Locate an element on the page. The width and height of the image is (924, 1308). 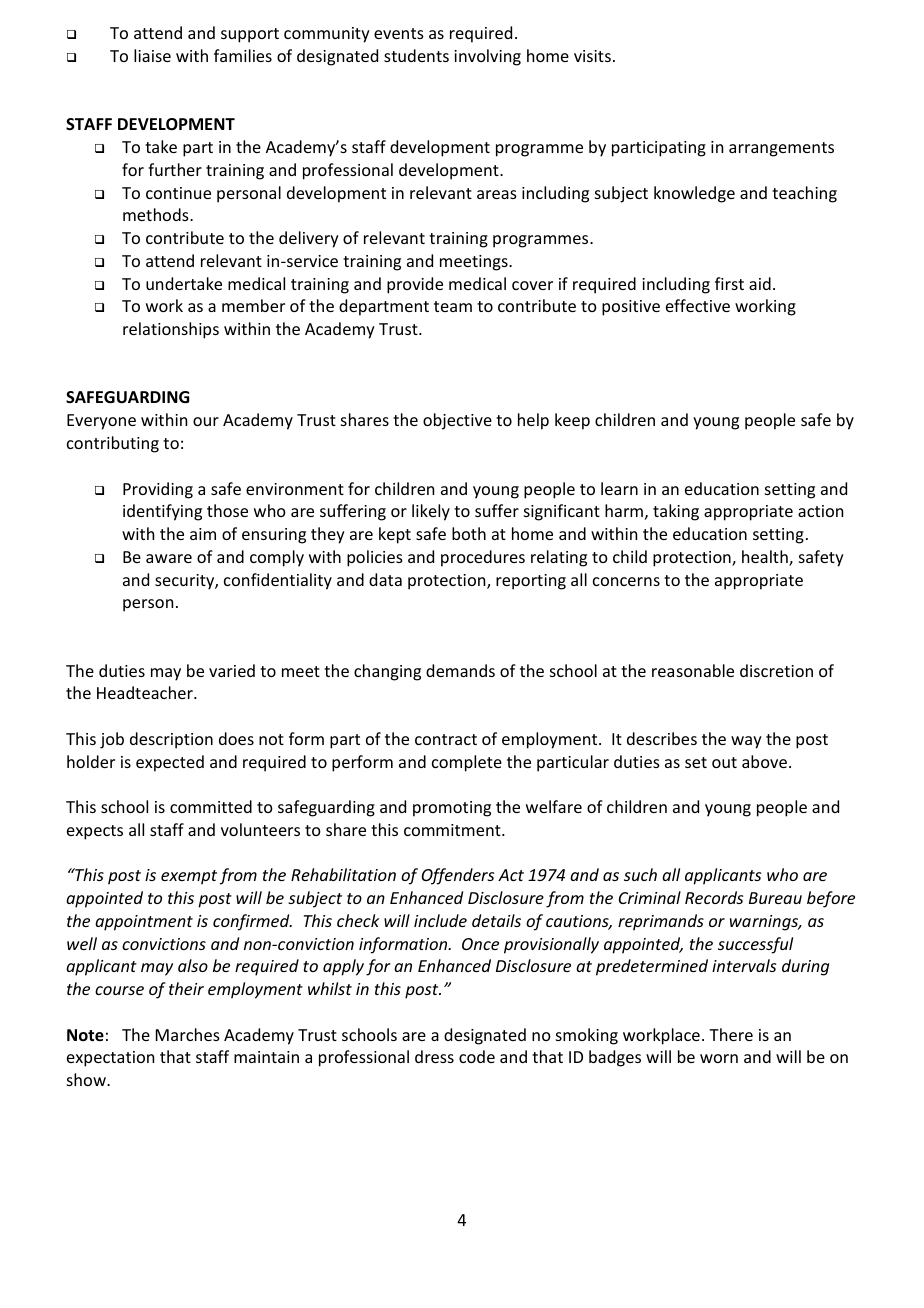
There is located at coordinates (731, 1034).
